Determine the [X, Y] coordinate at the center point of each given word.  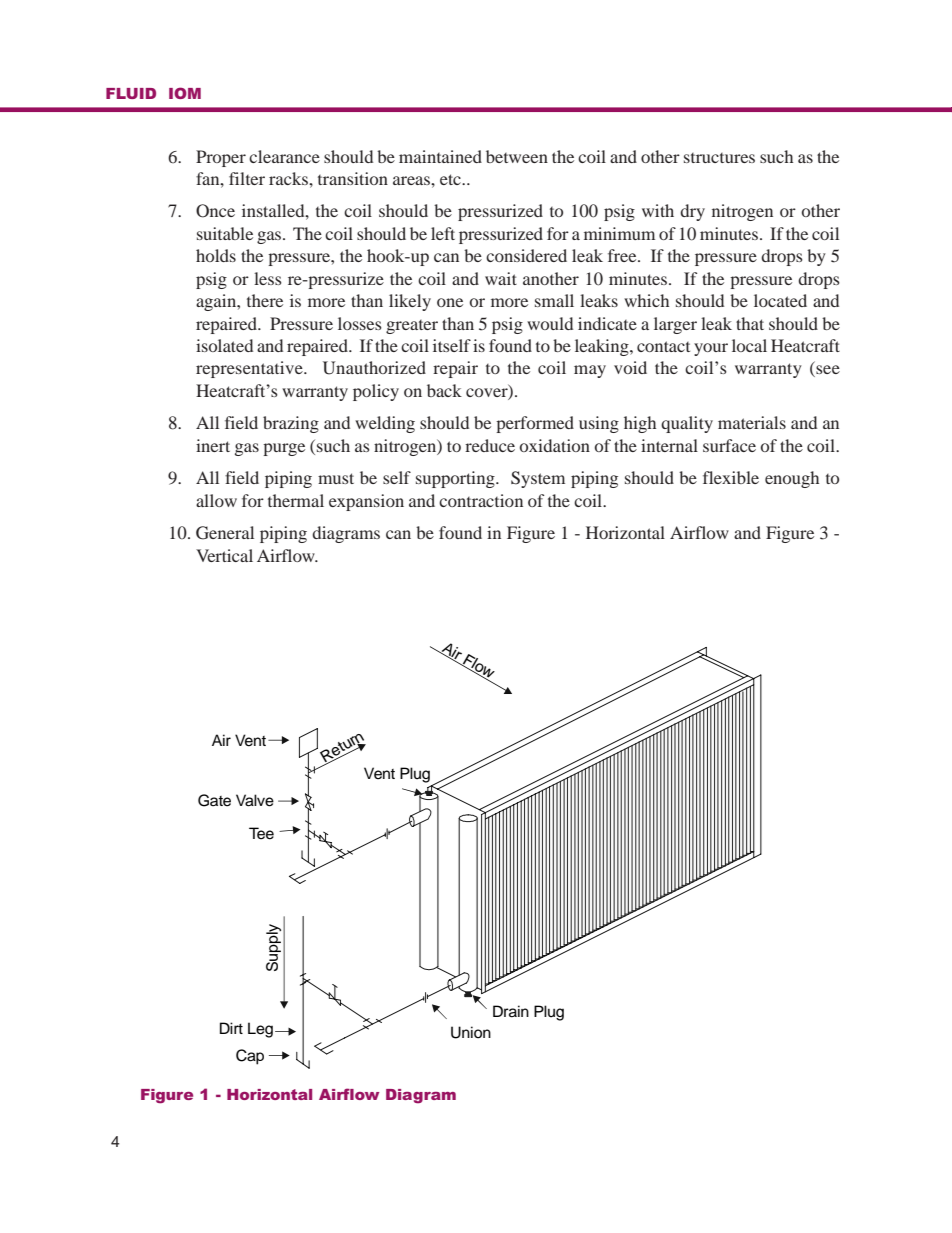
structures [719, 158]
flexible [731, 477]
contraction [481, 500]
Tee [261, 833]
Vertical [224, 555]
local [749, 345]
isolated [224, 345]
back [444, 390]
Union [471, 1032]
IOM [185, 93]
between [517, 156]
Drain [511, 1011]
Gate [214, 800]
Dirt [231, 1028]
